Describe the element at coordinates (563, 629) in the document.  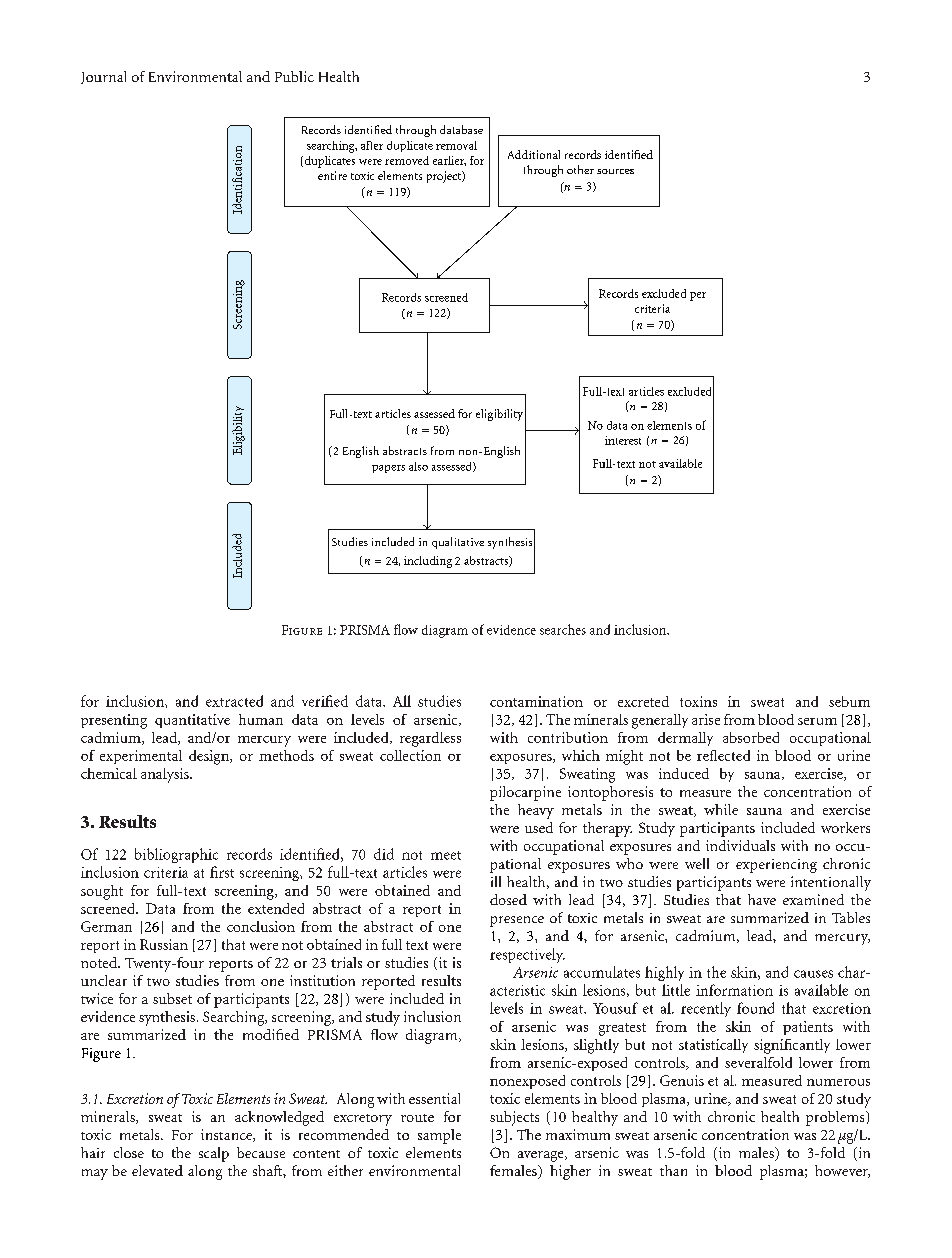
I see `searches` at that location.
